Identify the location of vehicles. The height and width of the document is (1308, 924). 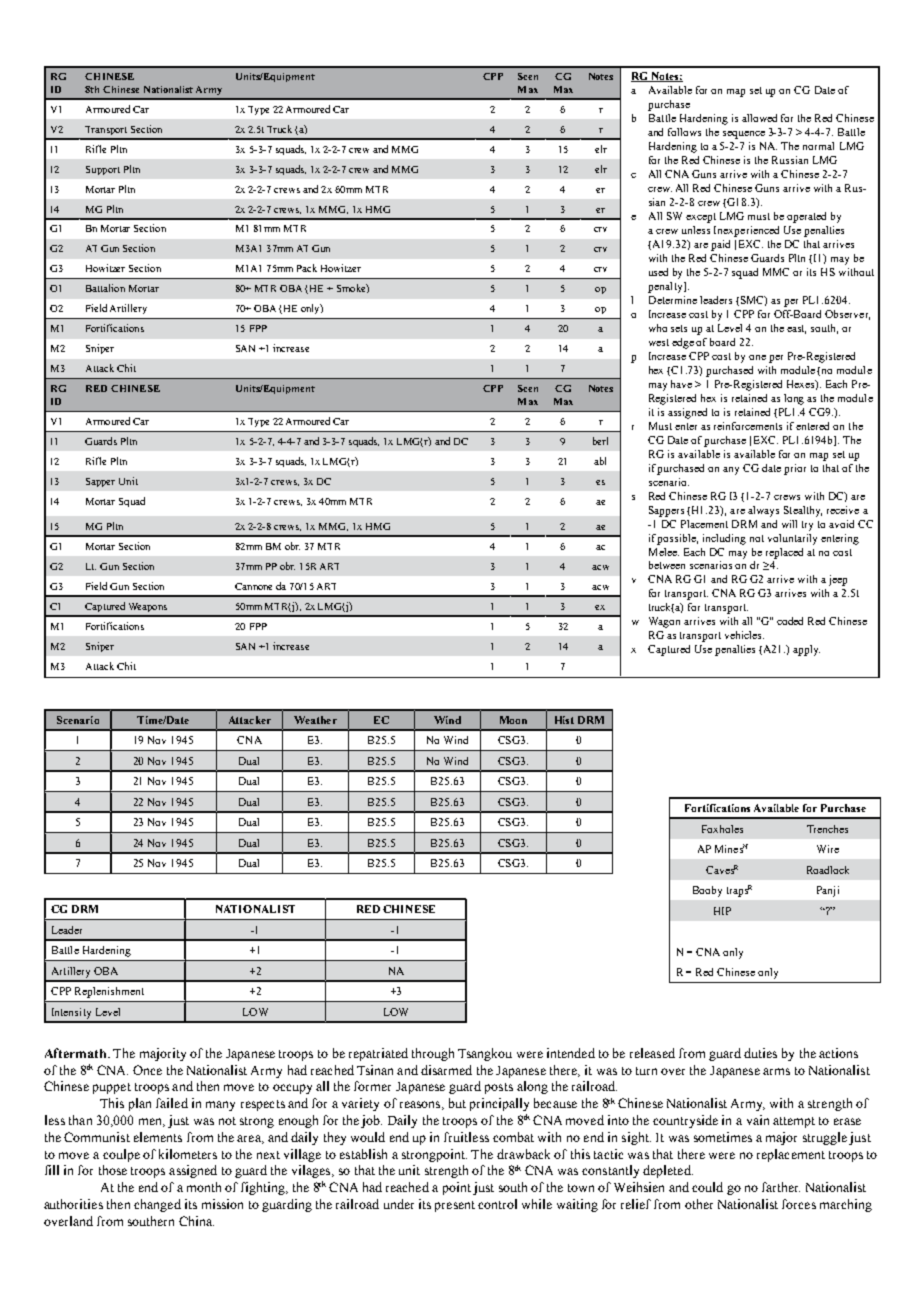
(744, 635).
